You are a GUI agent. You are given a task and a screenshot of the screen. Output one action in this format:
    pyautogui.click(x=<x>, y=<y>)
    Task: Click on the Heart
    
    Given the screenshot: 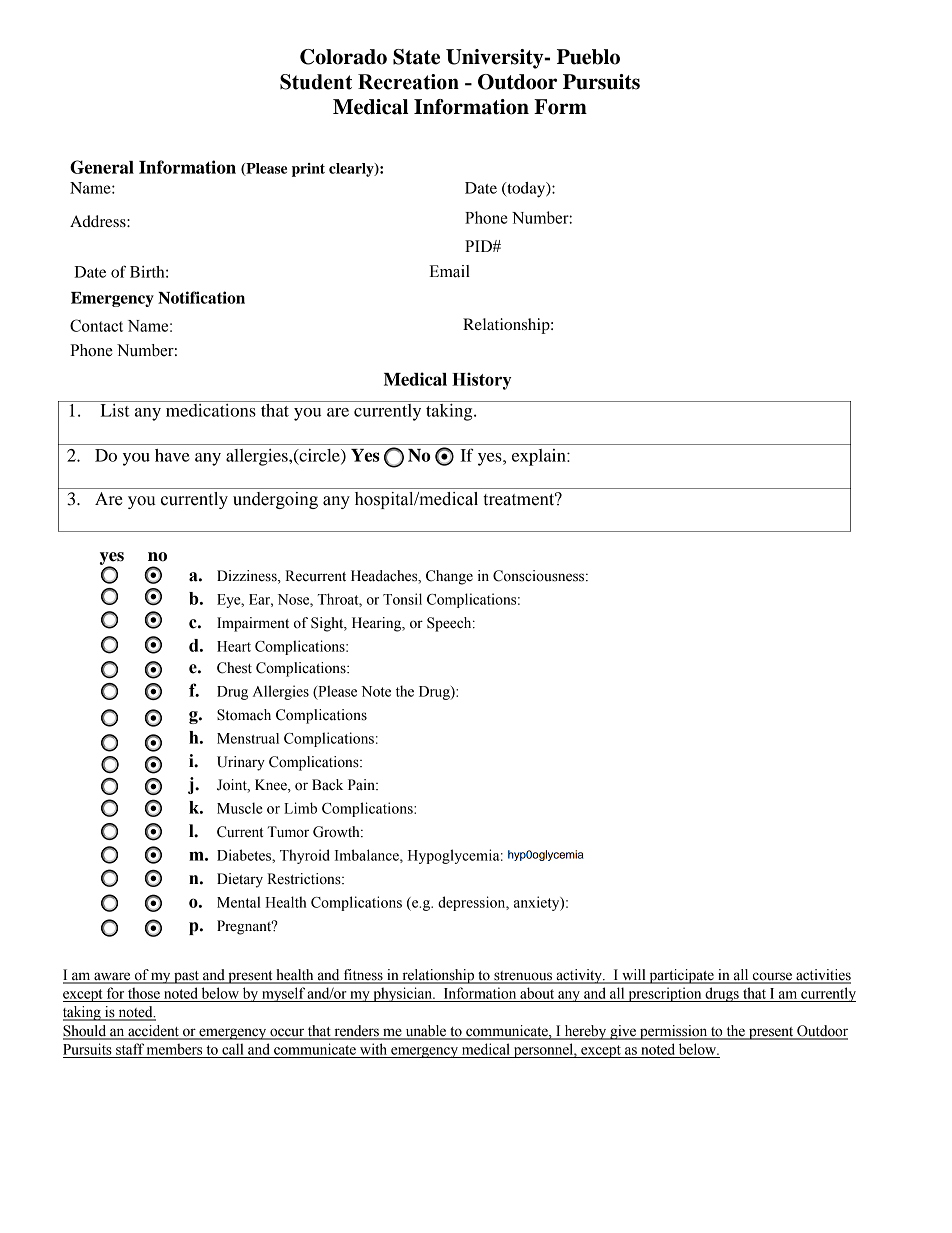 What is the action you would take?
    pyautogui.click(x=234, y=646)
